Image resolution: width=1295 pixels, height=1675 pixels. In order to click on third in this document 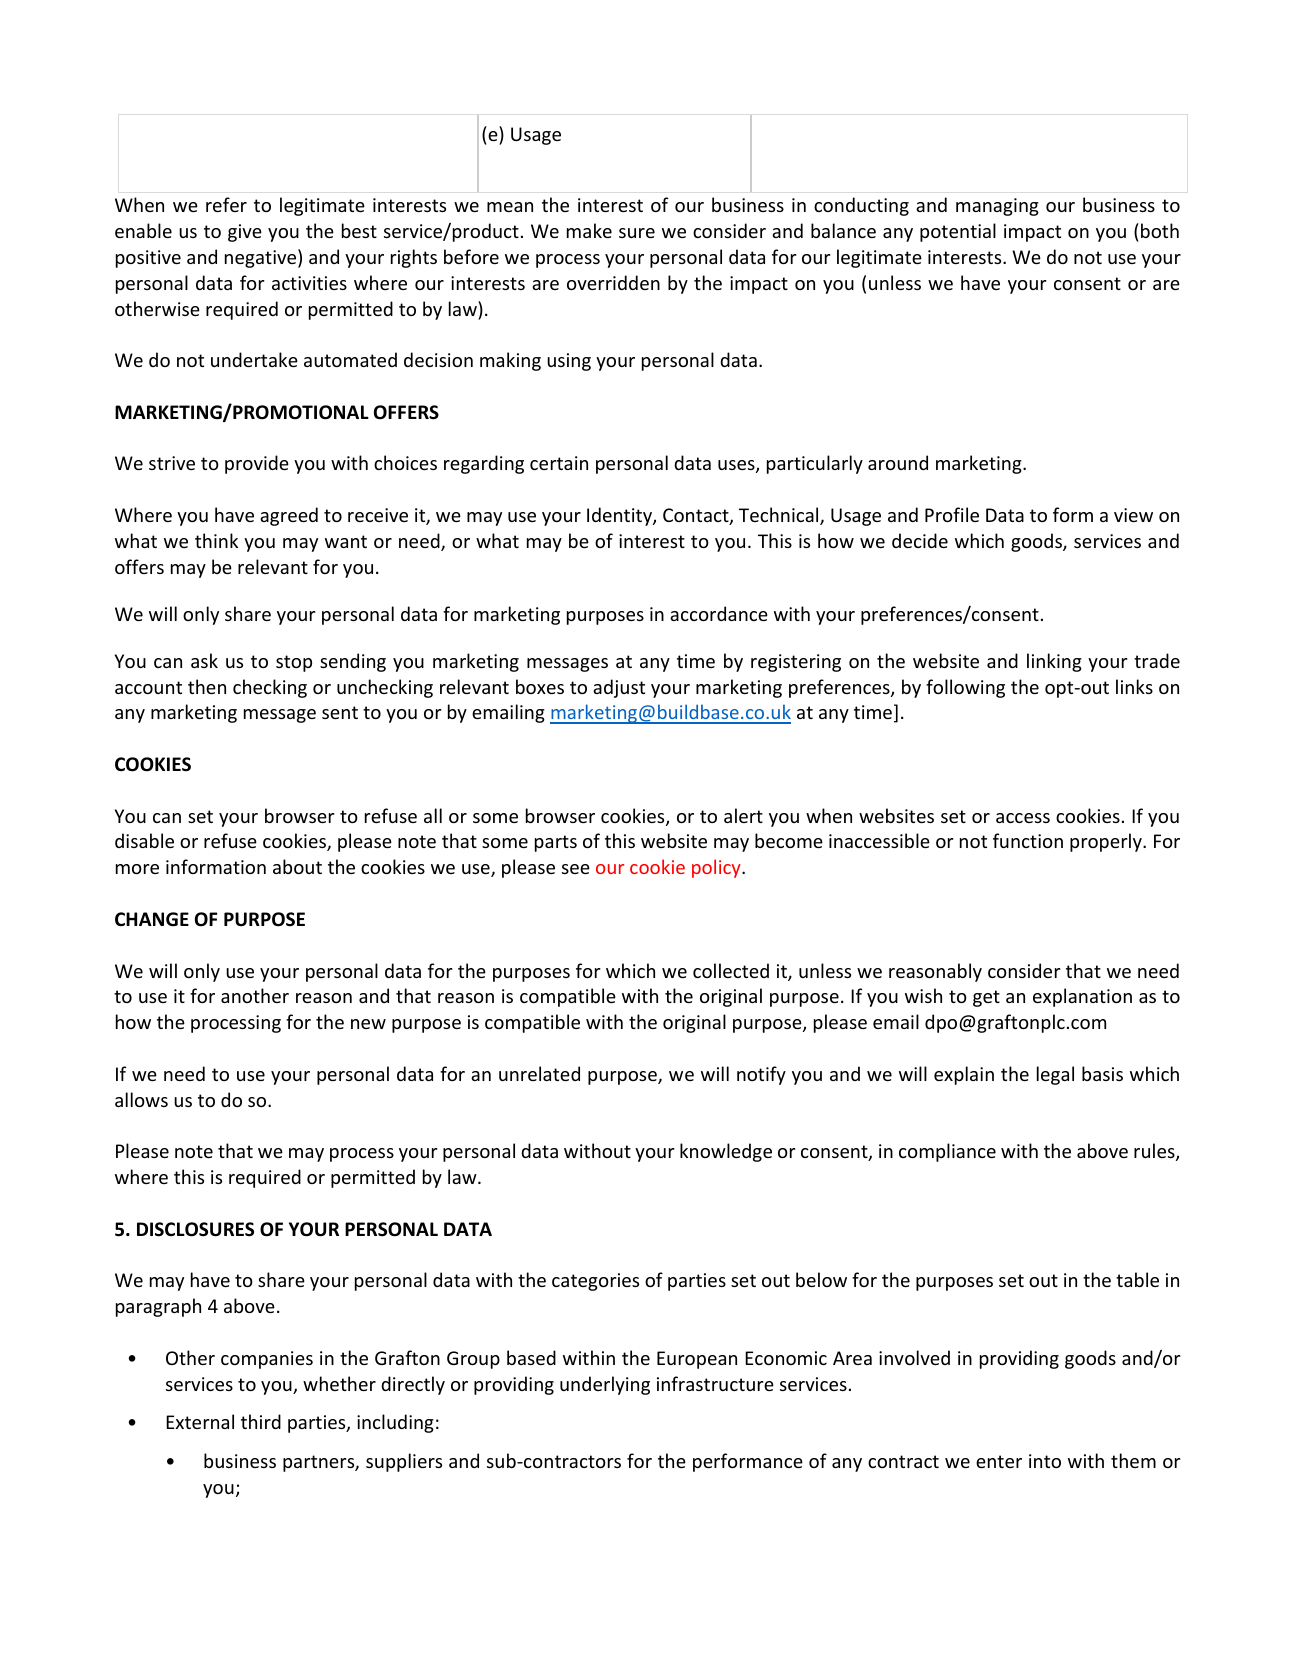, I will do `click(261, 1421)`.
